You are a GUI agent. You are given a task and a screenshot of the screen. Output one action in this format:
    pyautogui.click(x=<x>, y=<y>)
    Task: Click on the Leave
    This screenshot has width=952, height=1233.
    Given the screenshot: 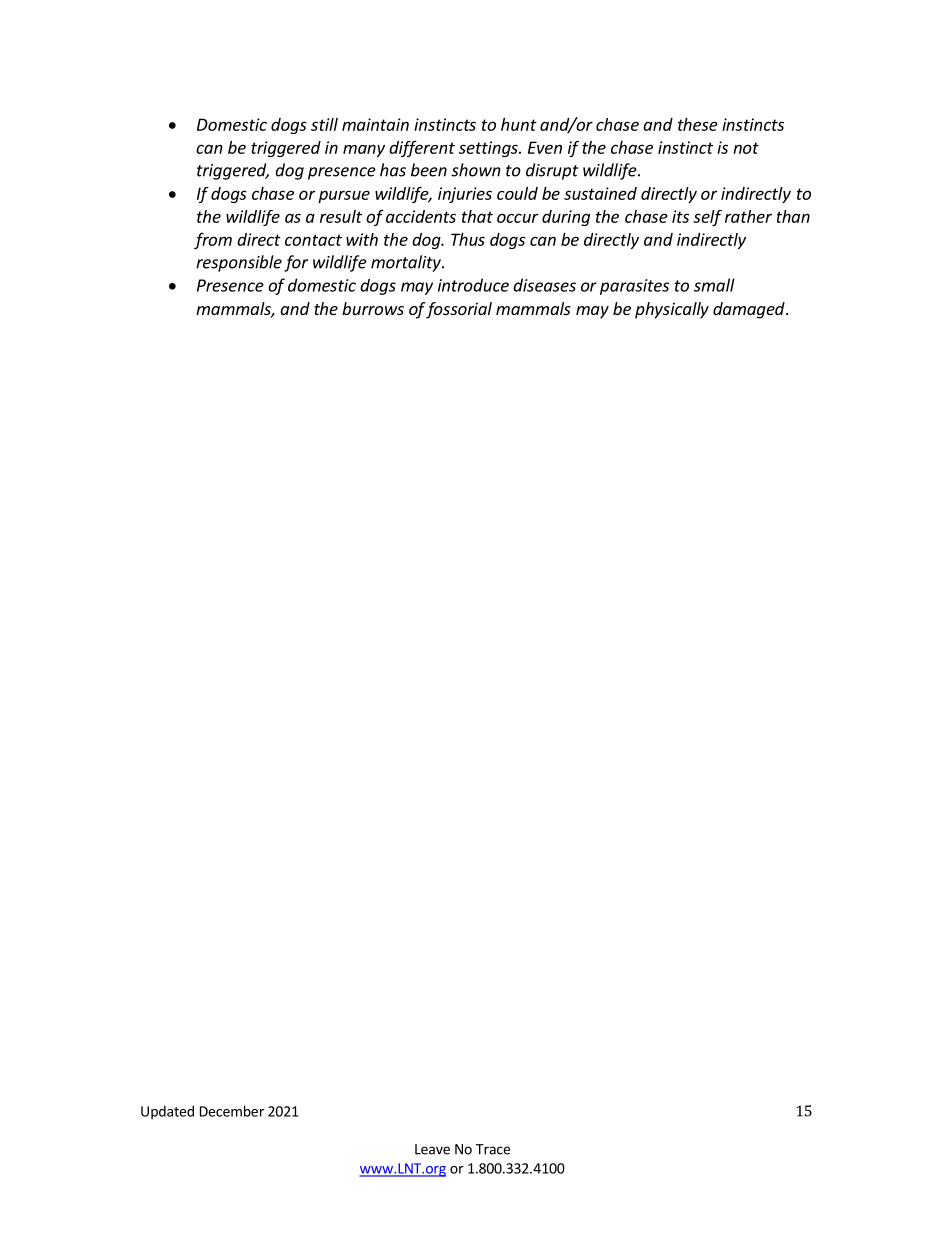 What is the action you would take?
    pyautogui.click(x=432, y=1149)
